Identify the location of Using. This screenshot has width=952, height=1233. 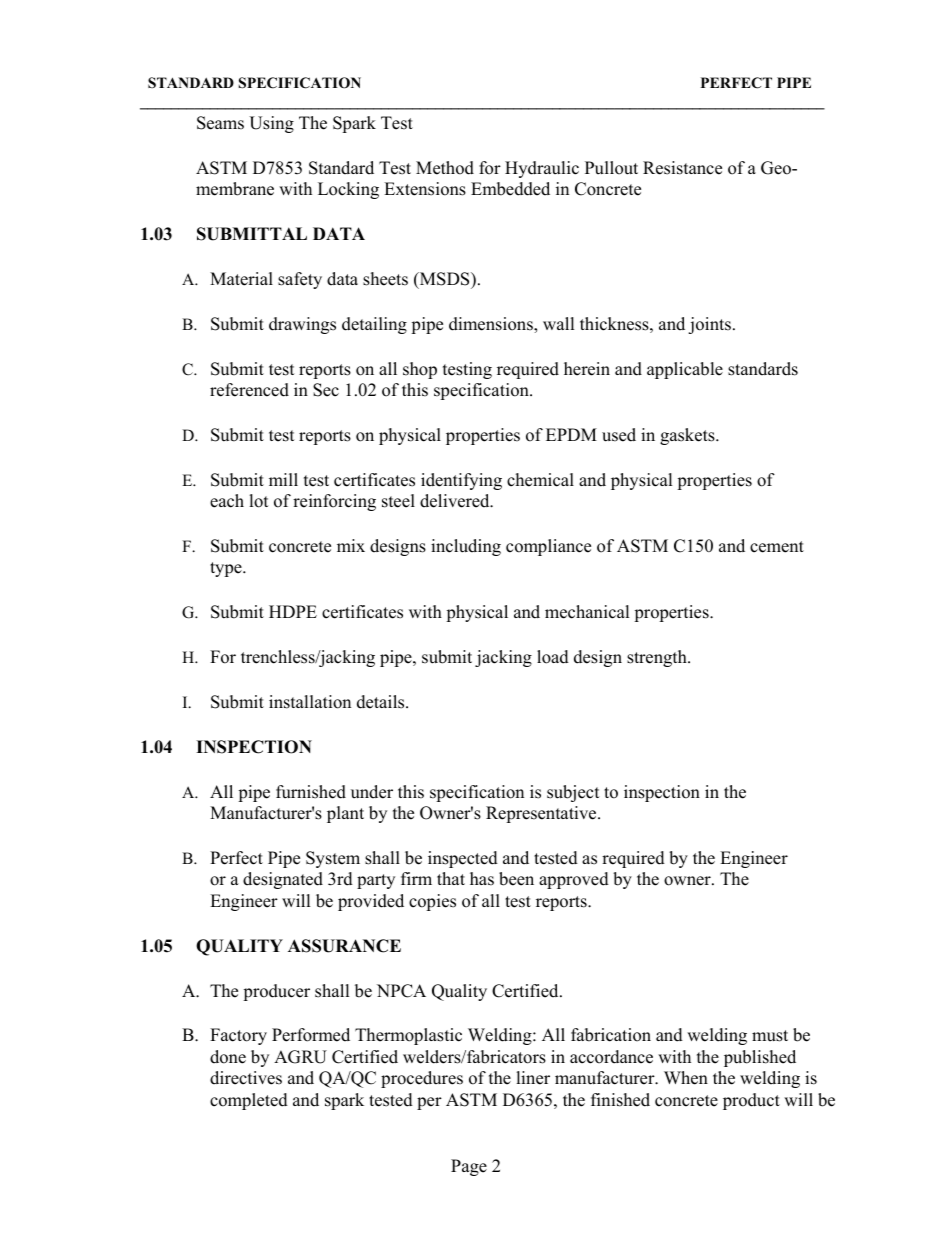
(271, 124).
